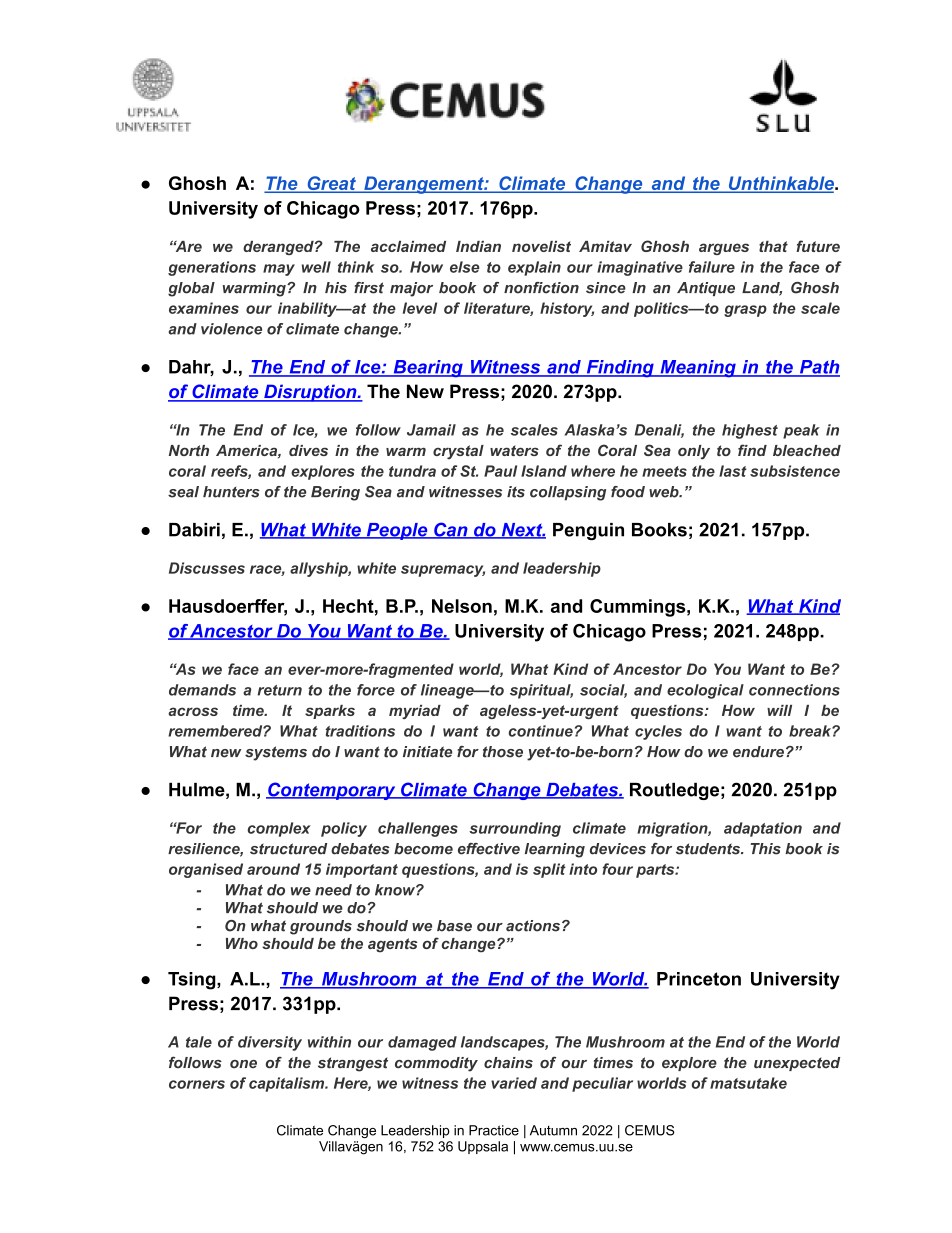  I want to click on Indian, so click(478, 246).
